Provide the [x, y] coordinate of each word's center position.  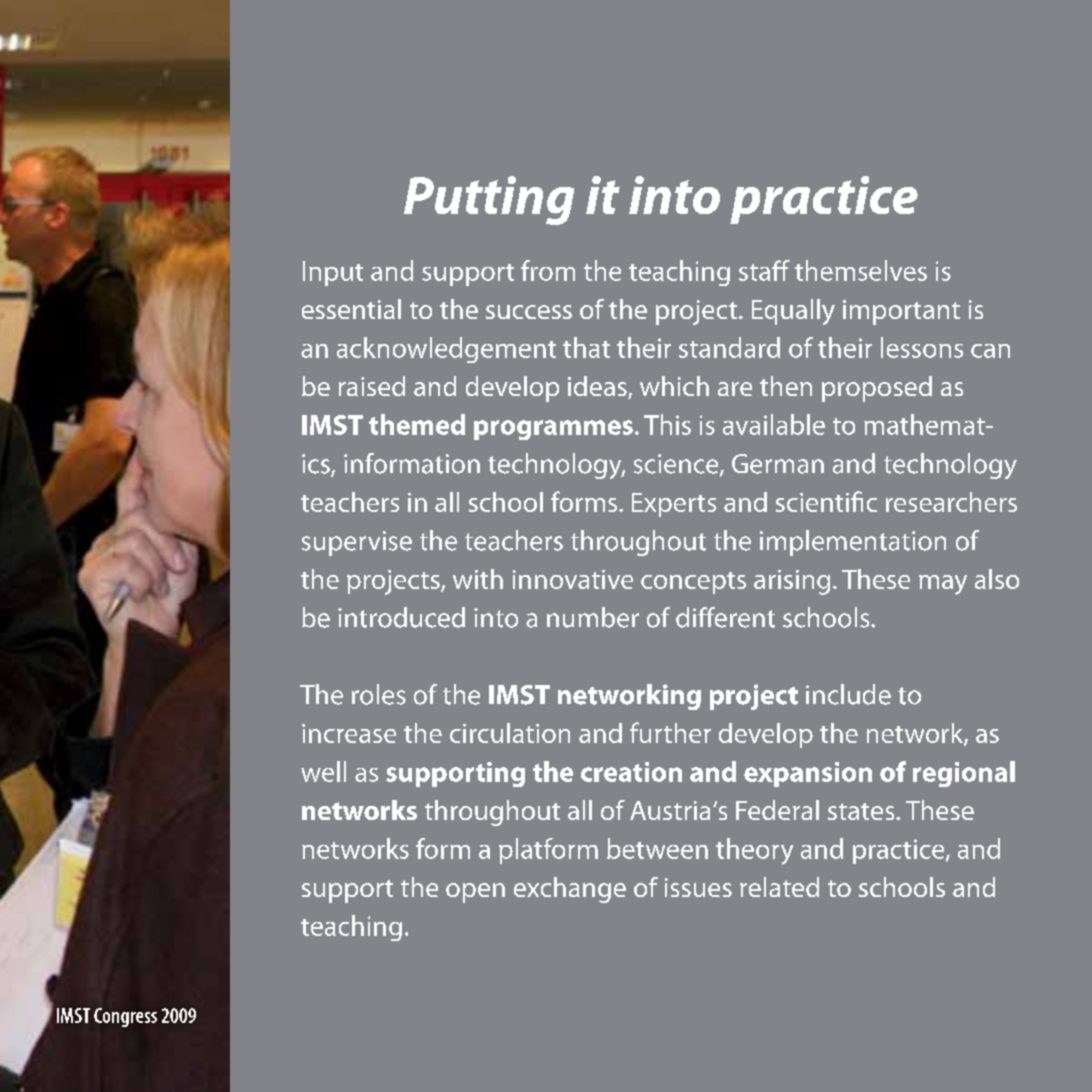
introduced [401, 617]
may [943, 585]
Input [333, 273]
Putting [489, 200]
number [593, 617]
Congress [125, 1017]
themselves [861, 270]
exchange [570, 890]
